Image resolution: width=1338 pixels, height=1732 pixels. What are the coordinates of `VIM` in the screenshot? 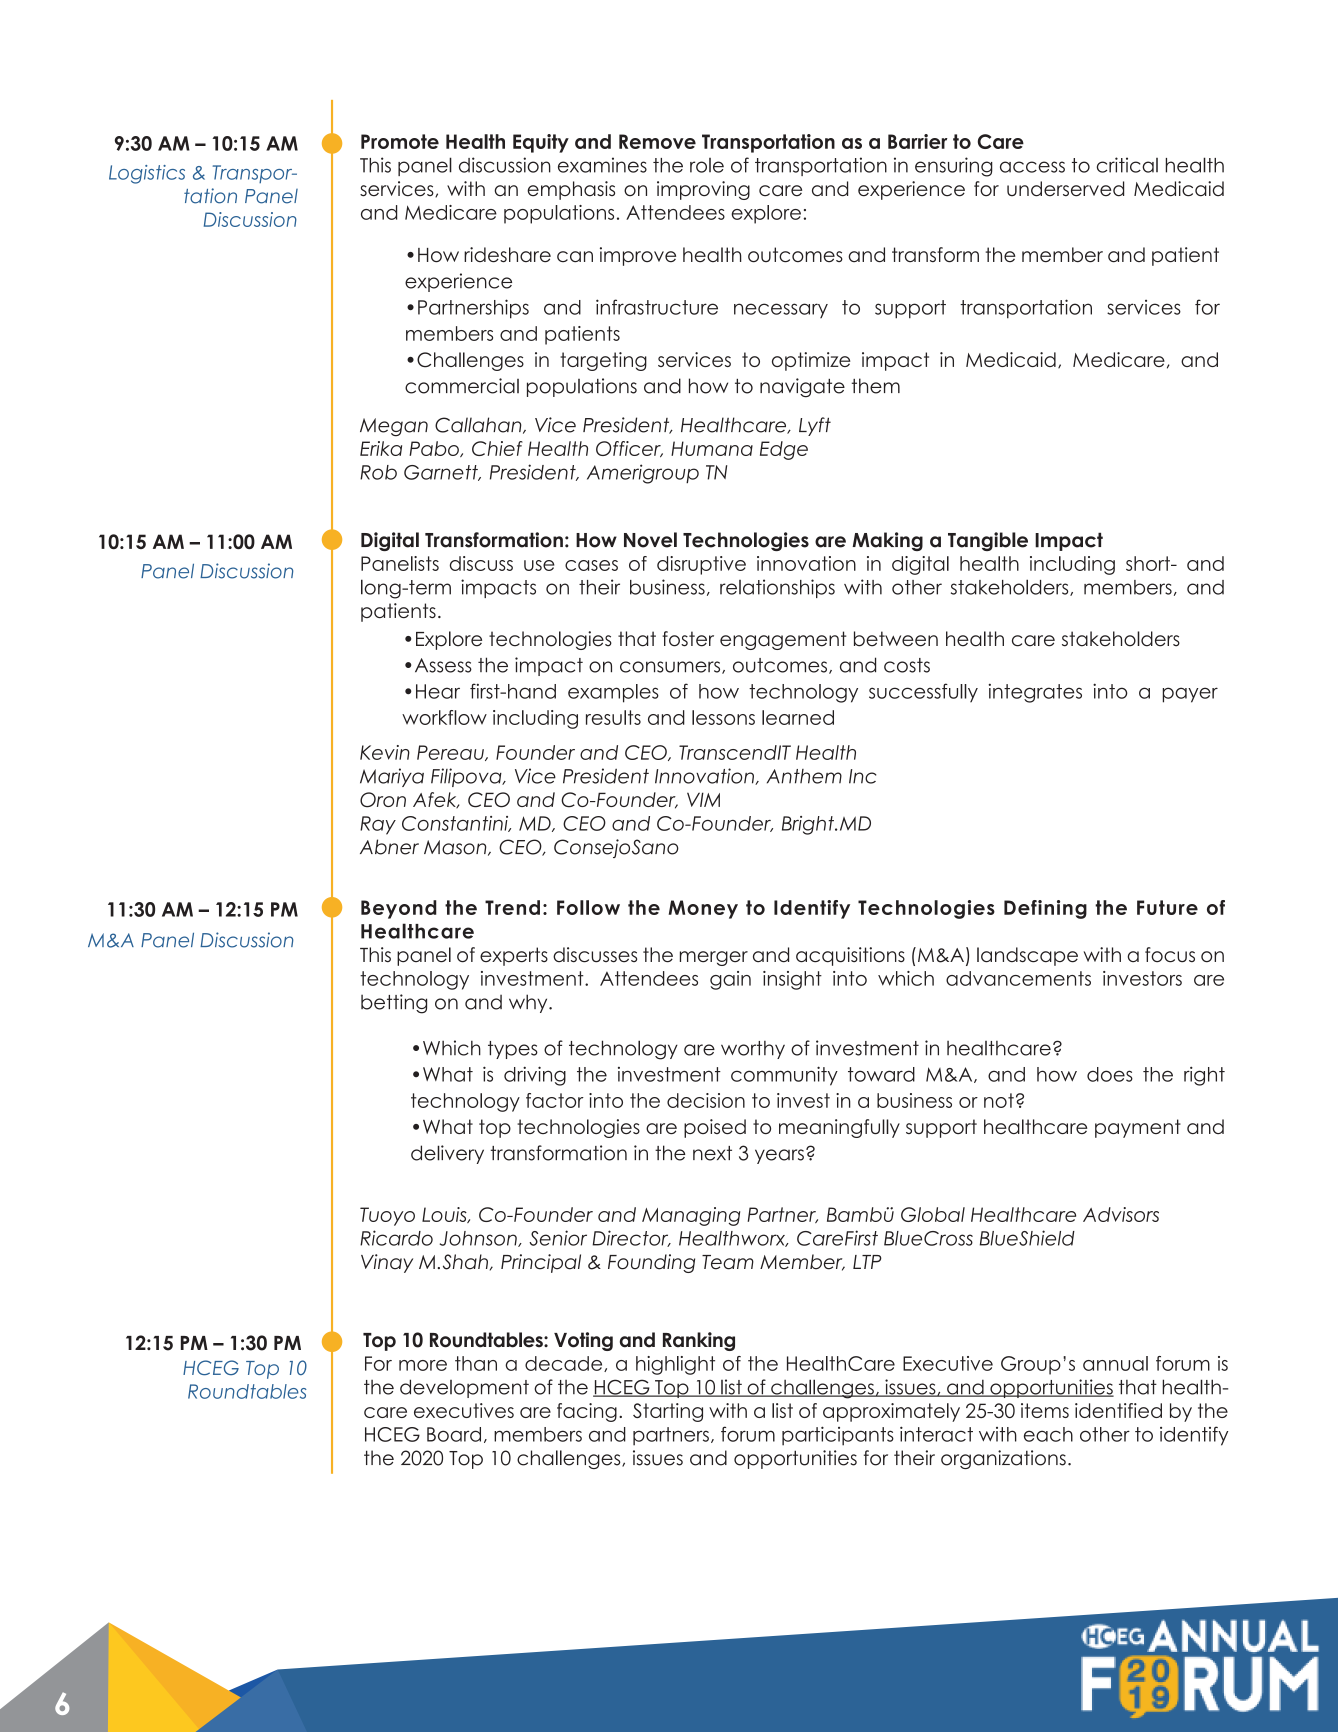 It's located at (703, 799).
